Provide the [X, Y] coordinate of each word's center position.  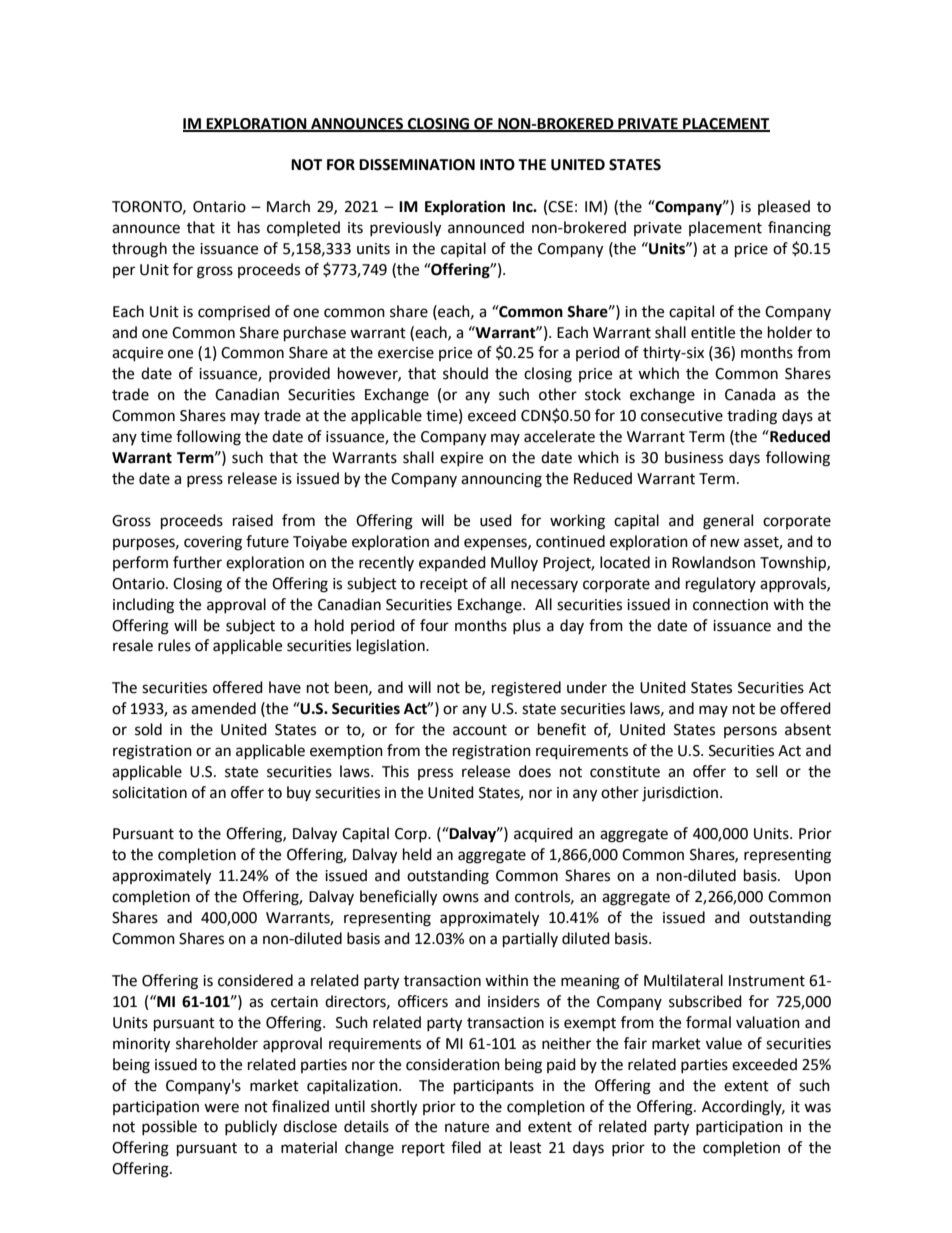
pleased [784, 207]
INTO [497, 165]
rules [174, 645]
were [221, 1108]
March [288, 206]
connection [730, 605]
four [434, 625]
